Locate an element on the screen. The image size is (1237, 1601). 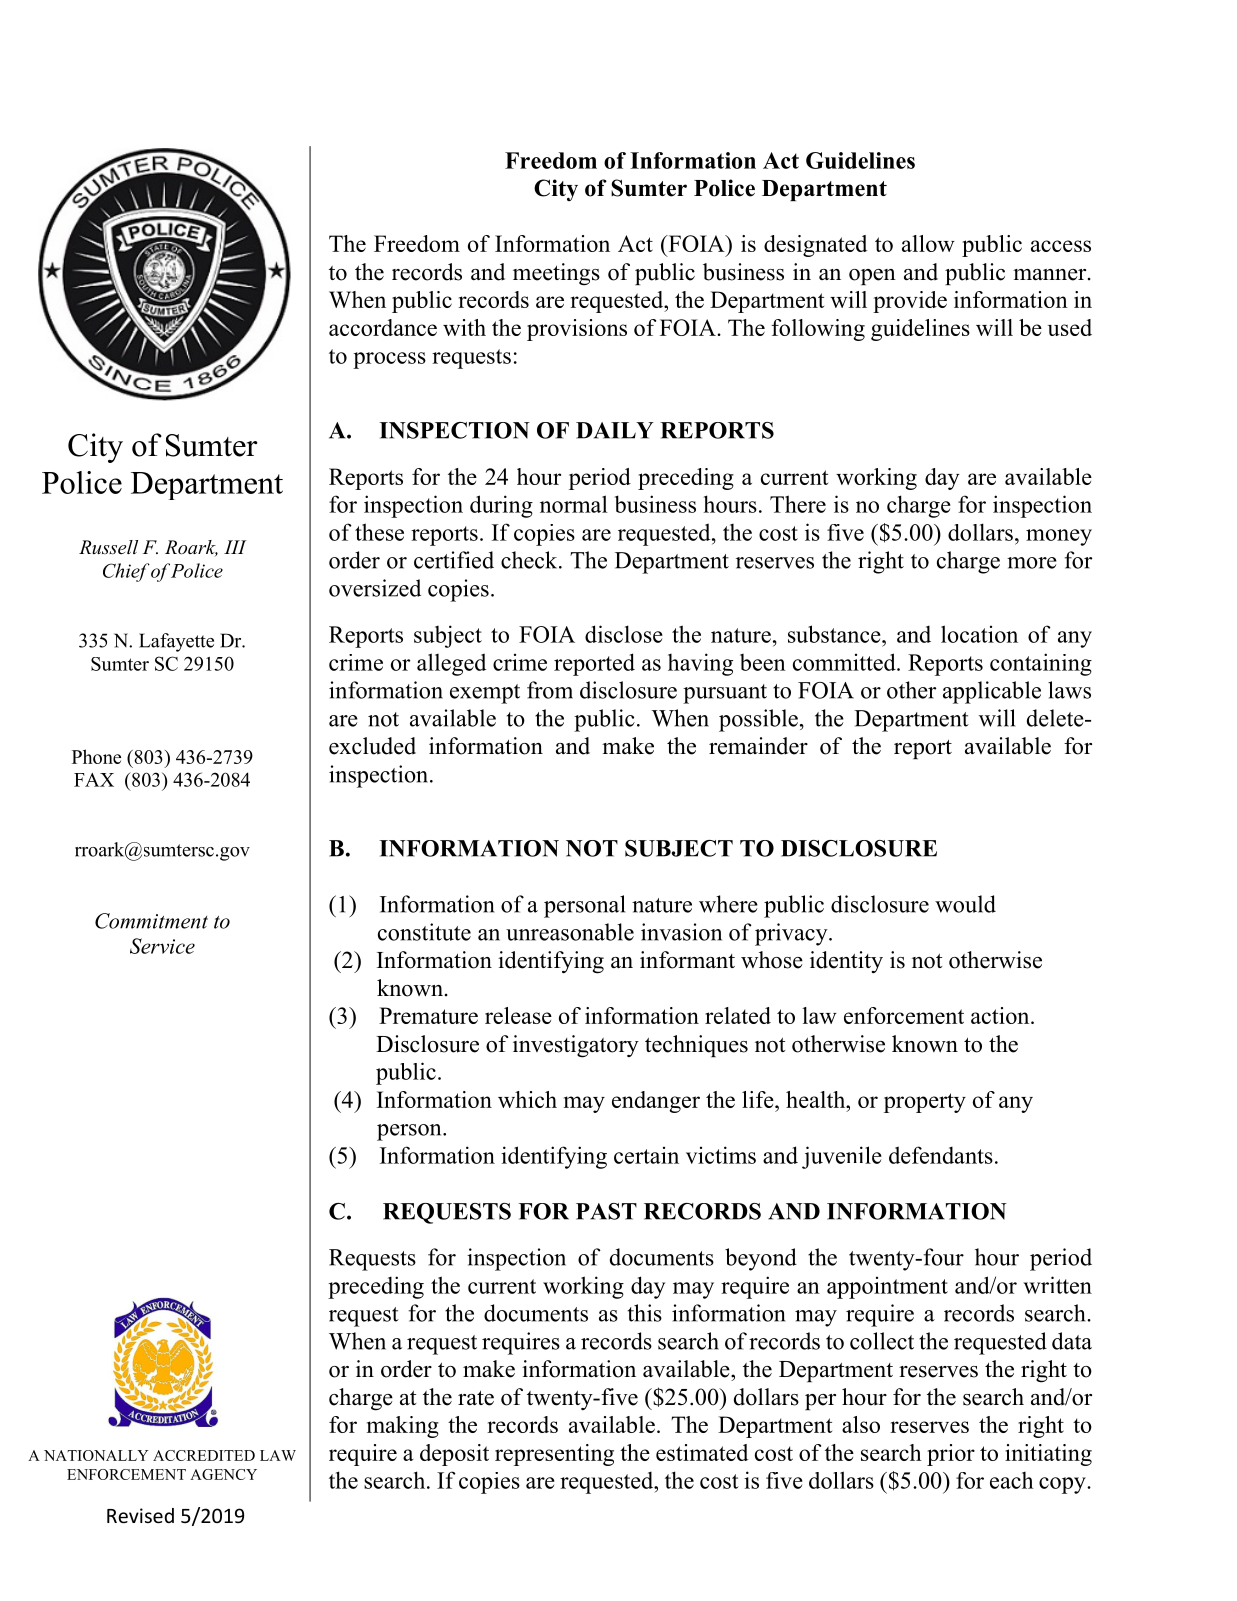
Service is located at coordinates (162, 946).
